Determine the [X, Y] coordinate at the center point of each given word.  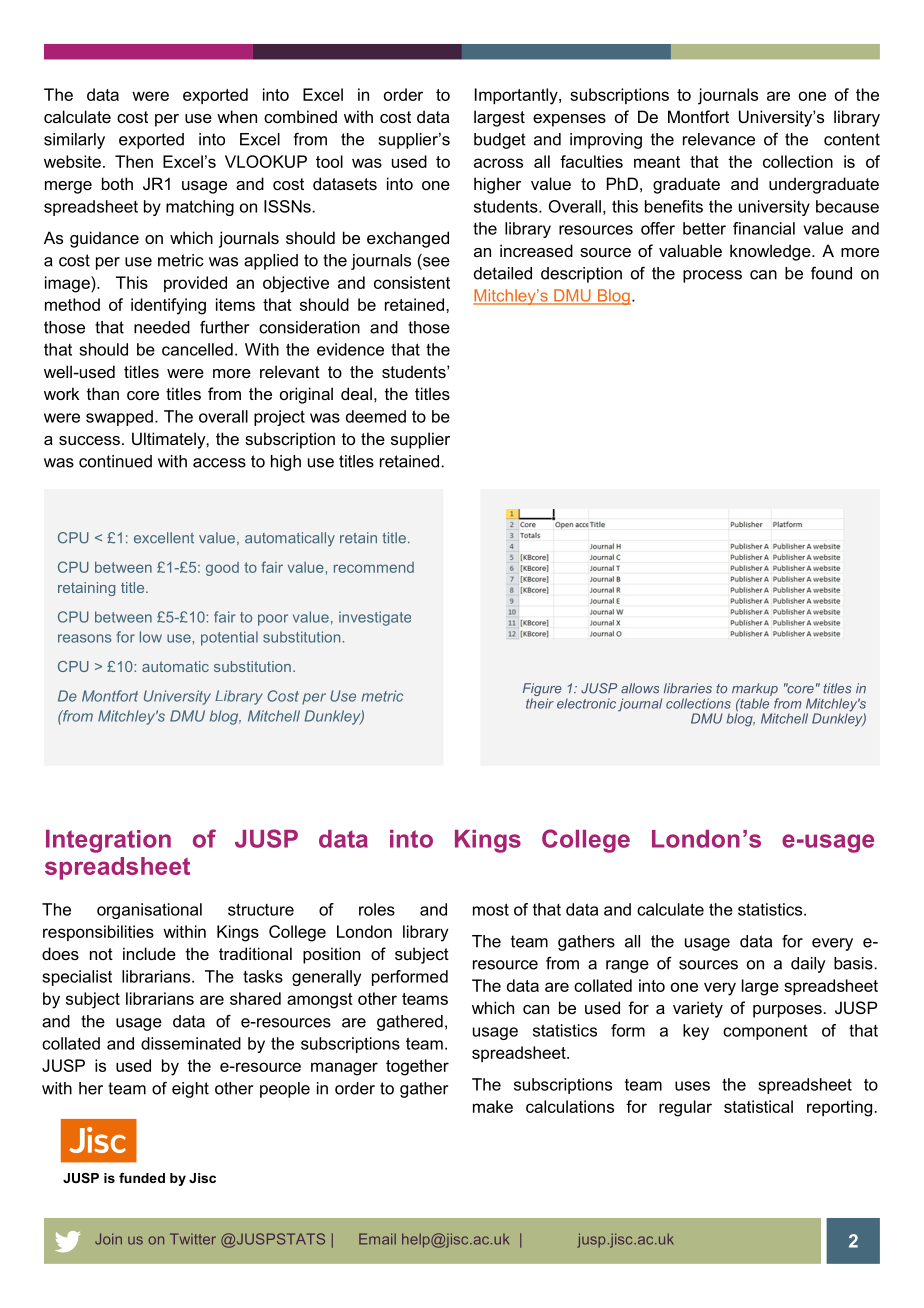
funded [142, 1178]
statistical [758, 1106]
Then [134, 161]
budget [500, 141]
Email [377, 1239]
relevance [719, 139]
